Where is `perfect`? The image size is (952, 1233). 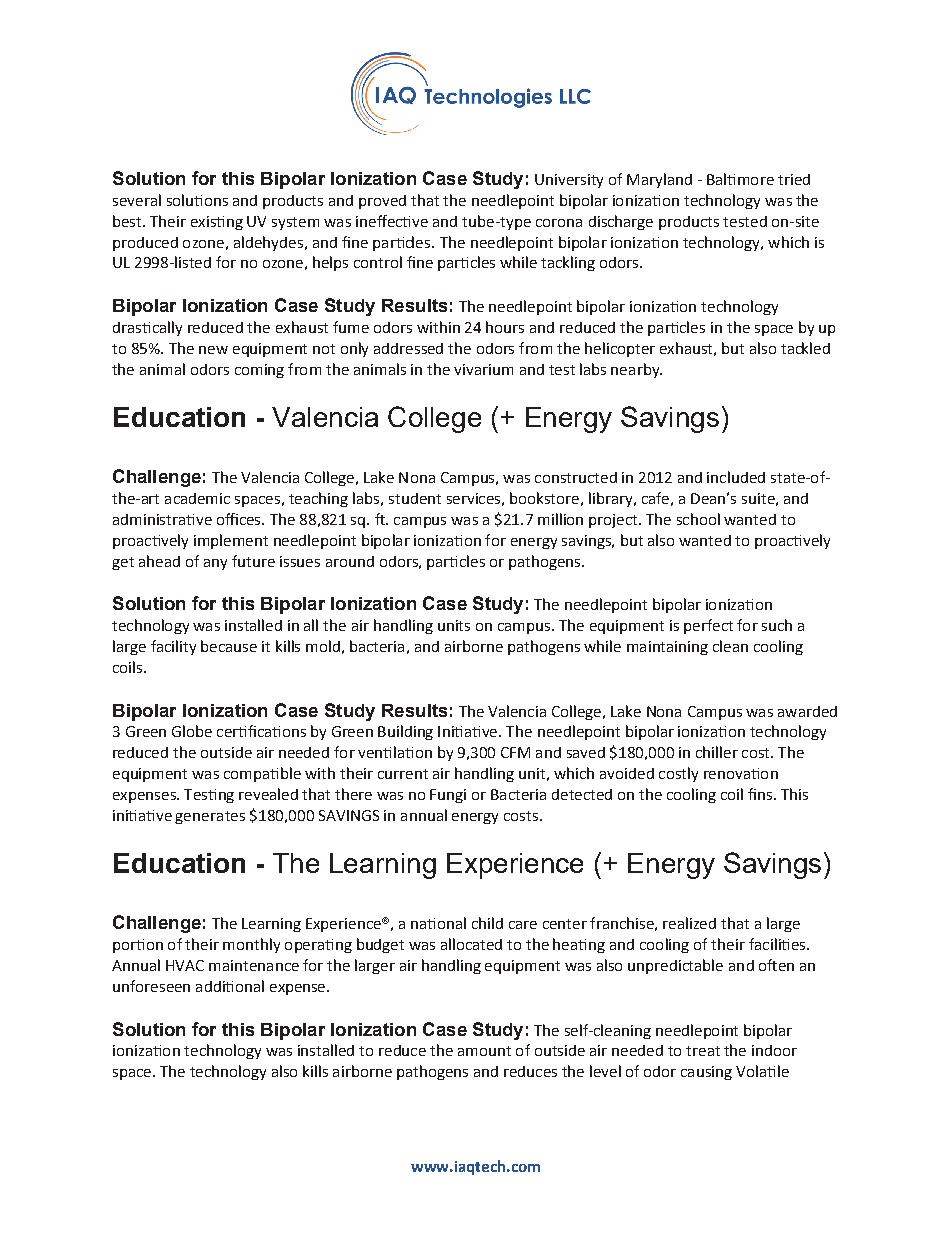 perfect is located at coordinates (708, 626).
